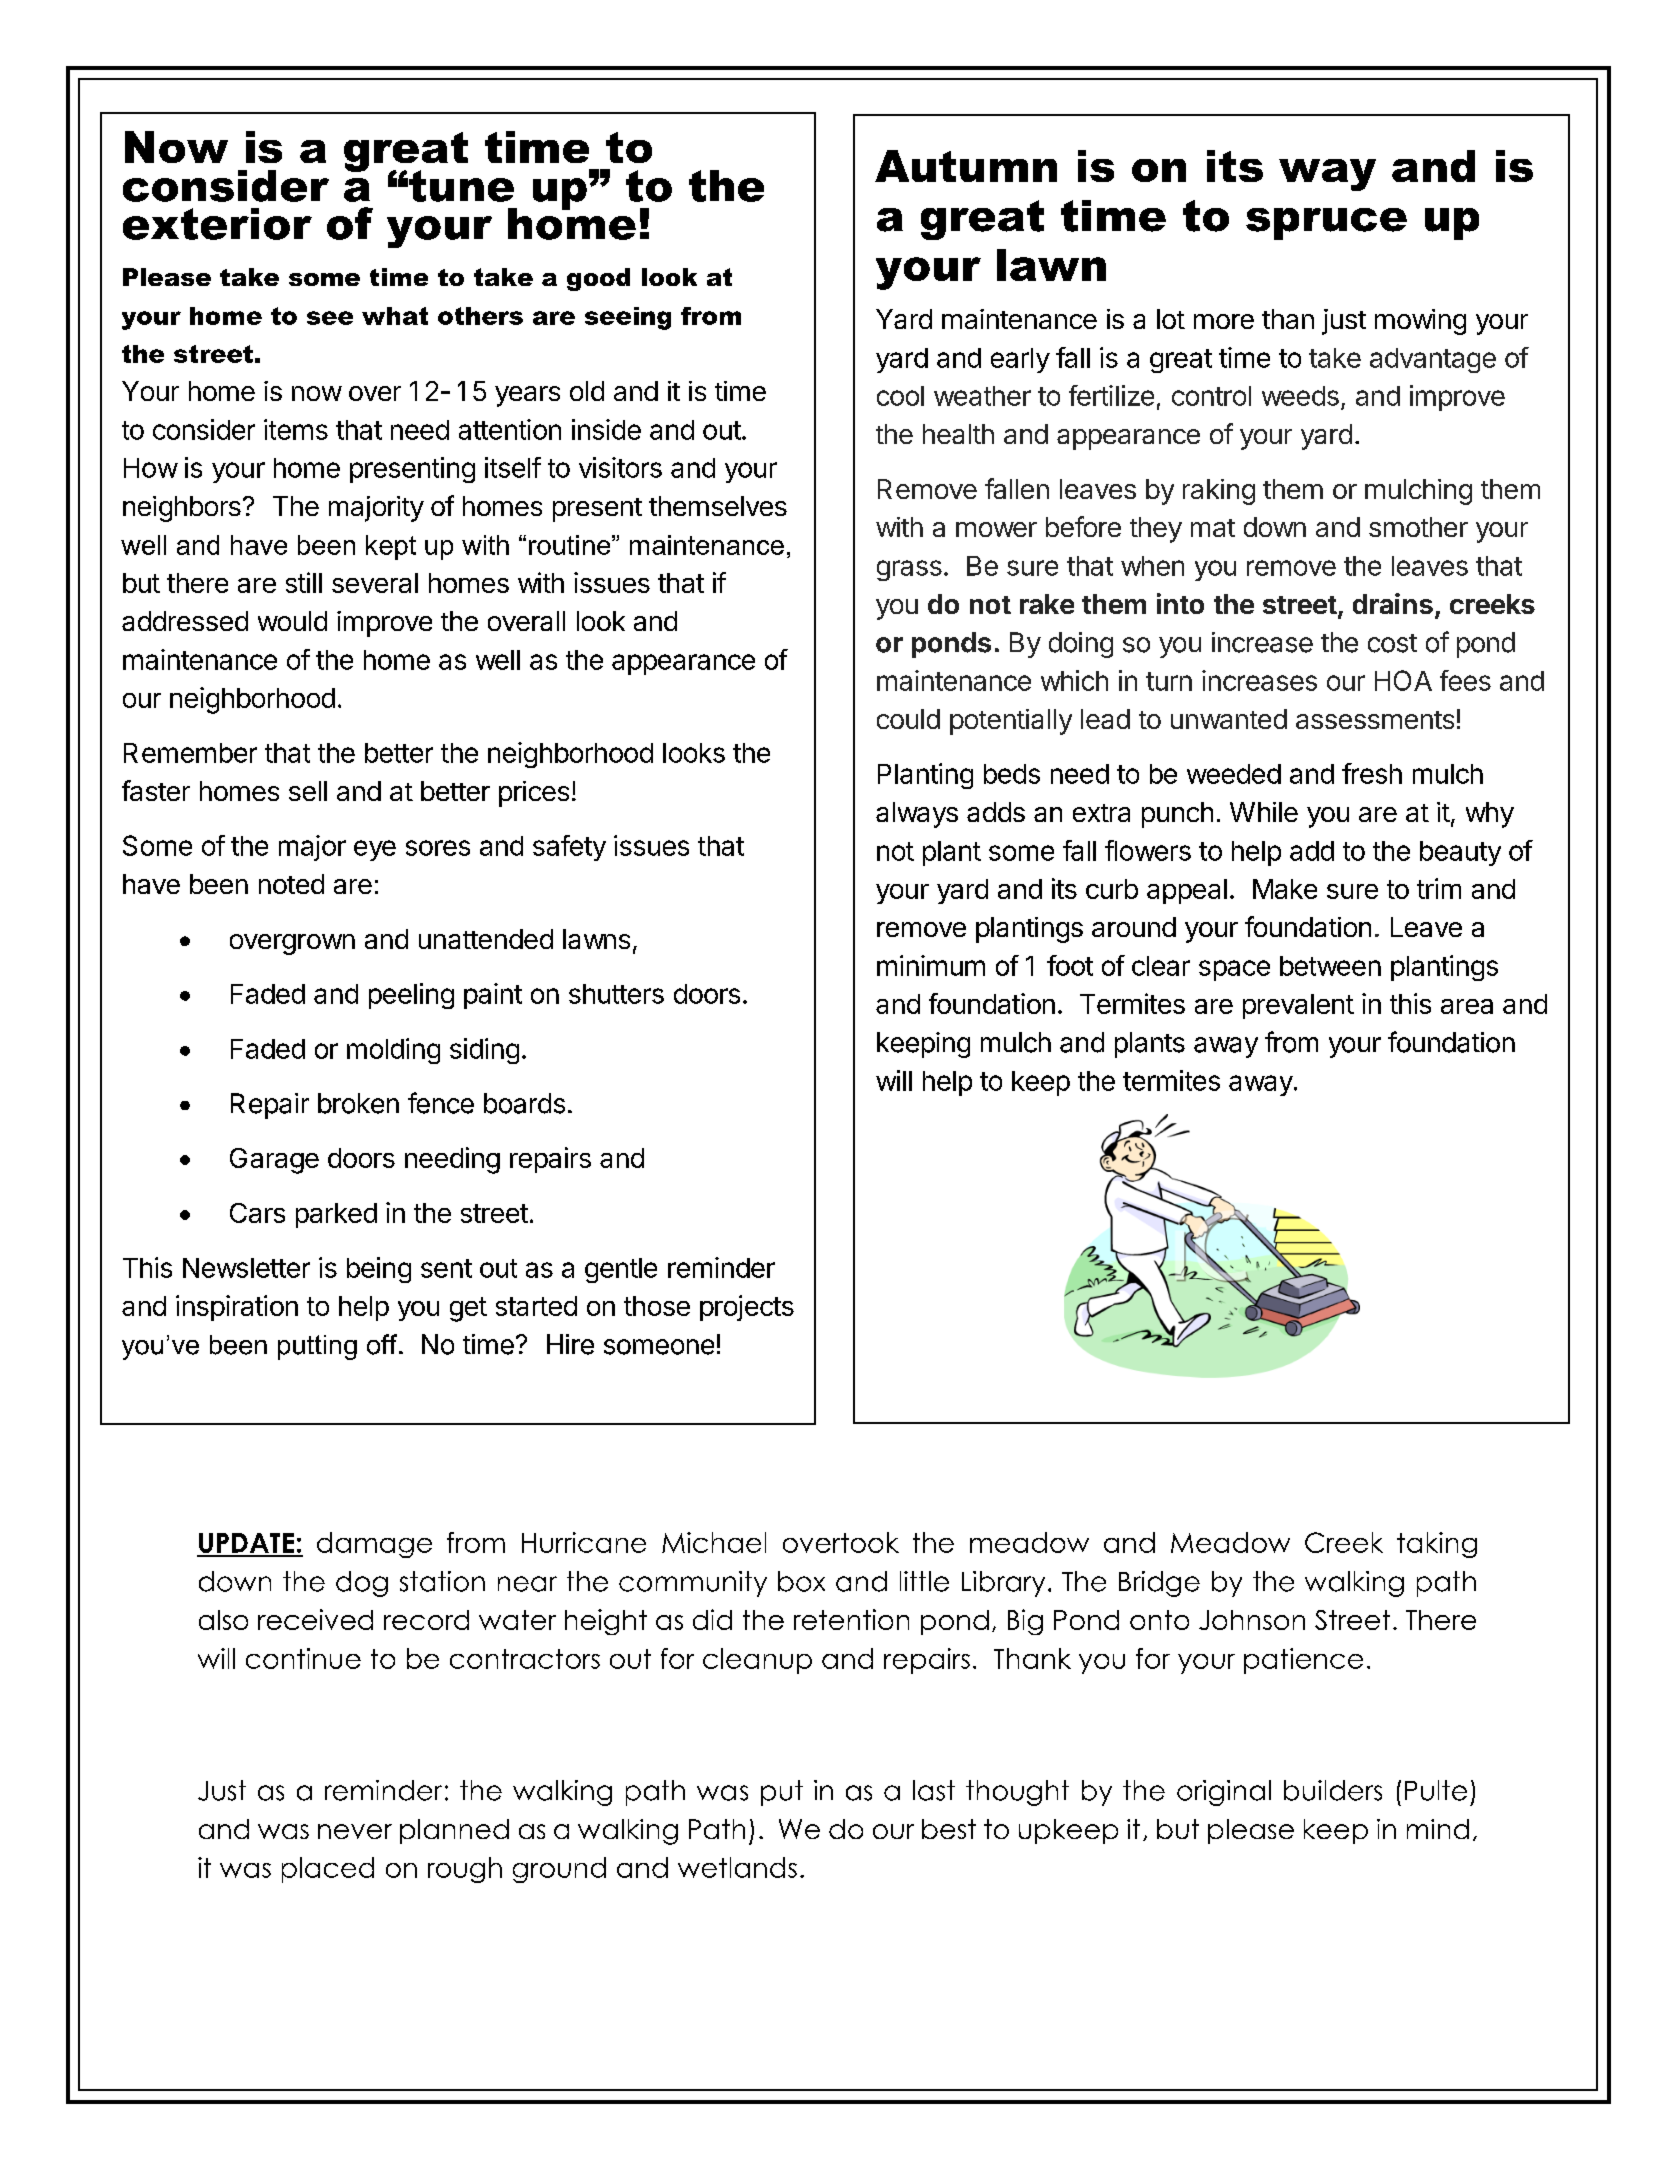  What do you see at coordinates (393, 1051) in the screenshot?
I see `molding` at bounding box center [393, 1051].
